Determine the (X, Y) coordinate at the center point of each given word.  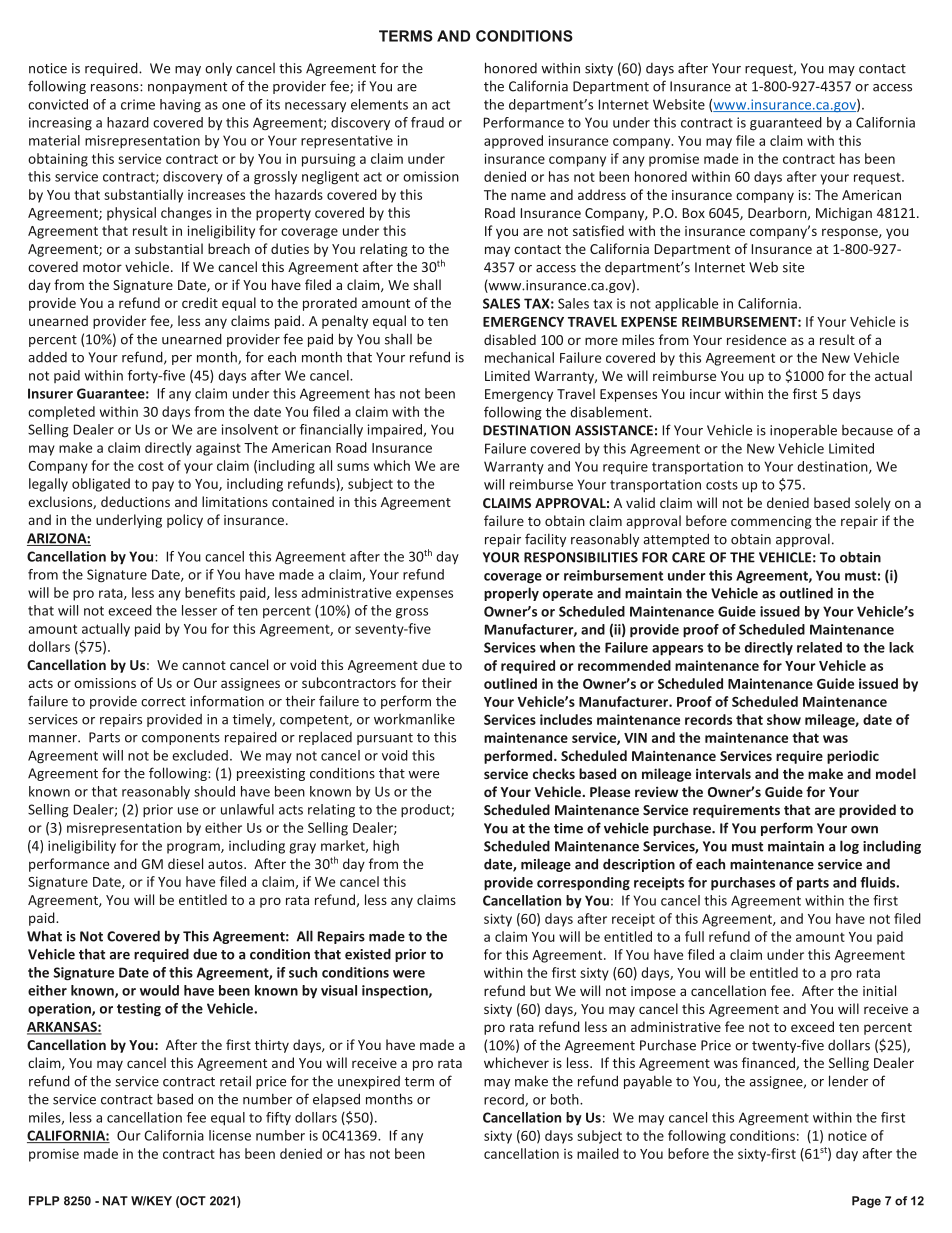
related (819, 647)
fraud (427, 122)
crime (138, 104)
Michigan (844, 214)
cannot (204, 665)
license (230, 1135)
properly (511, 594)
